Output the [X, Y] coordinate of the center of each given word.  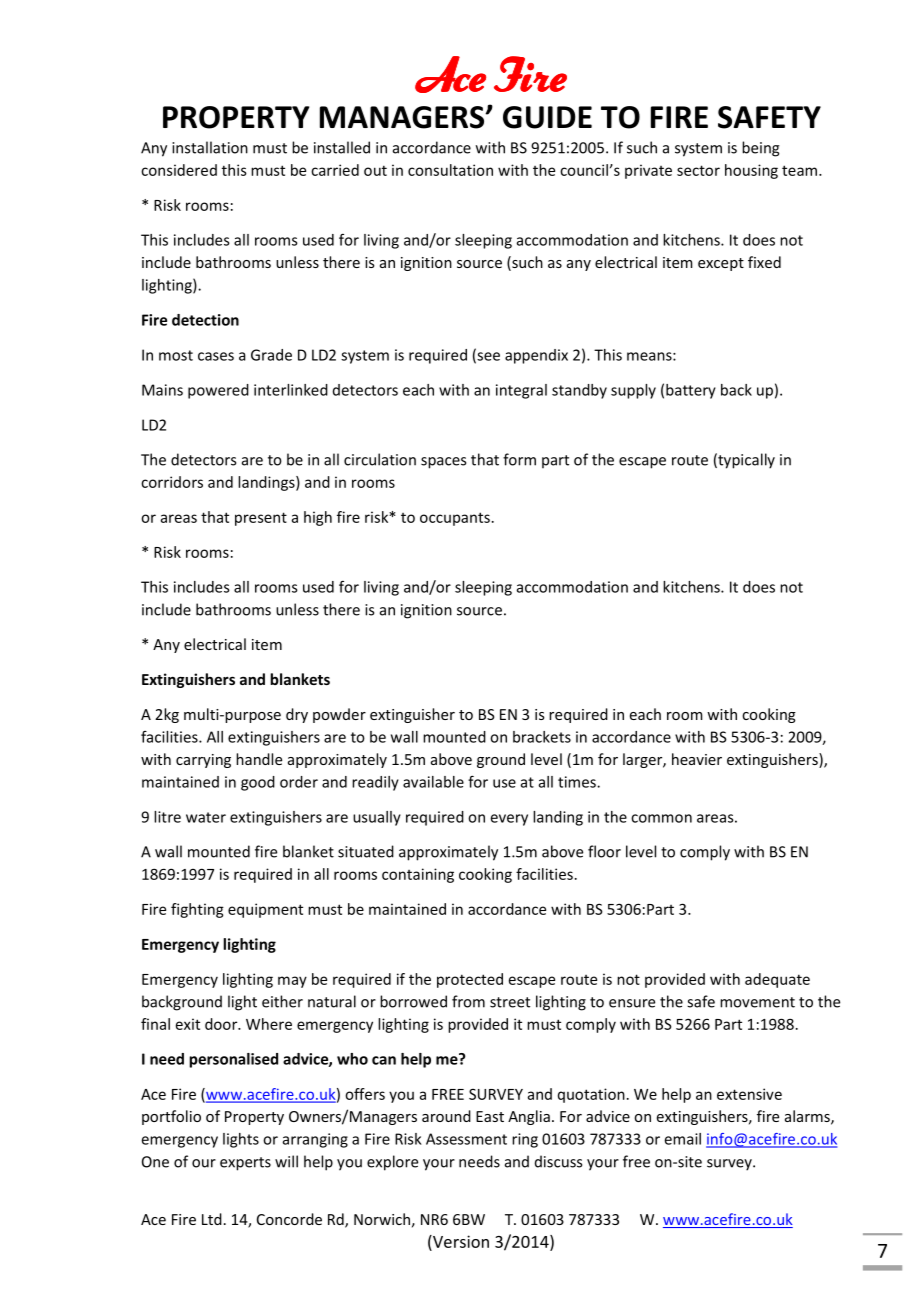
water [206, 817]
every [509, 820]
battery [691, 391]
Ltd [212, 1219]
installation [210, 147]
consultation [450, 170]
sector [698, 170]
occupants [455, 519]
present [261, 519]
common [661, 818]
